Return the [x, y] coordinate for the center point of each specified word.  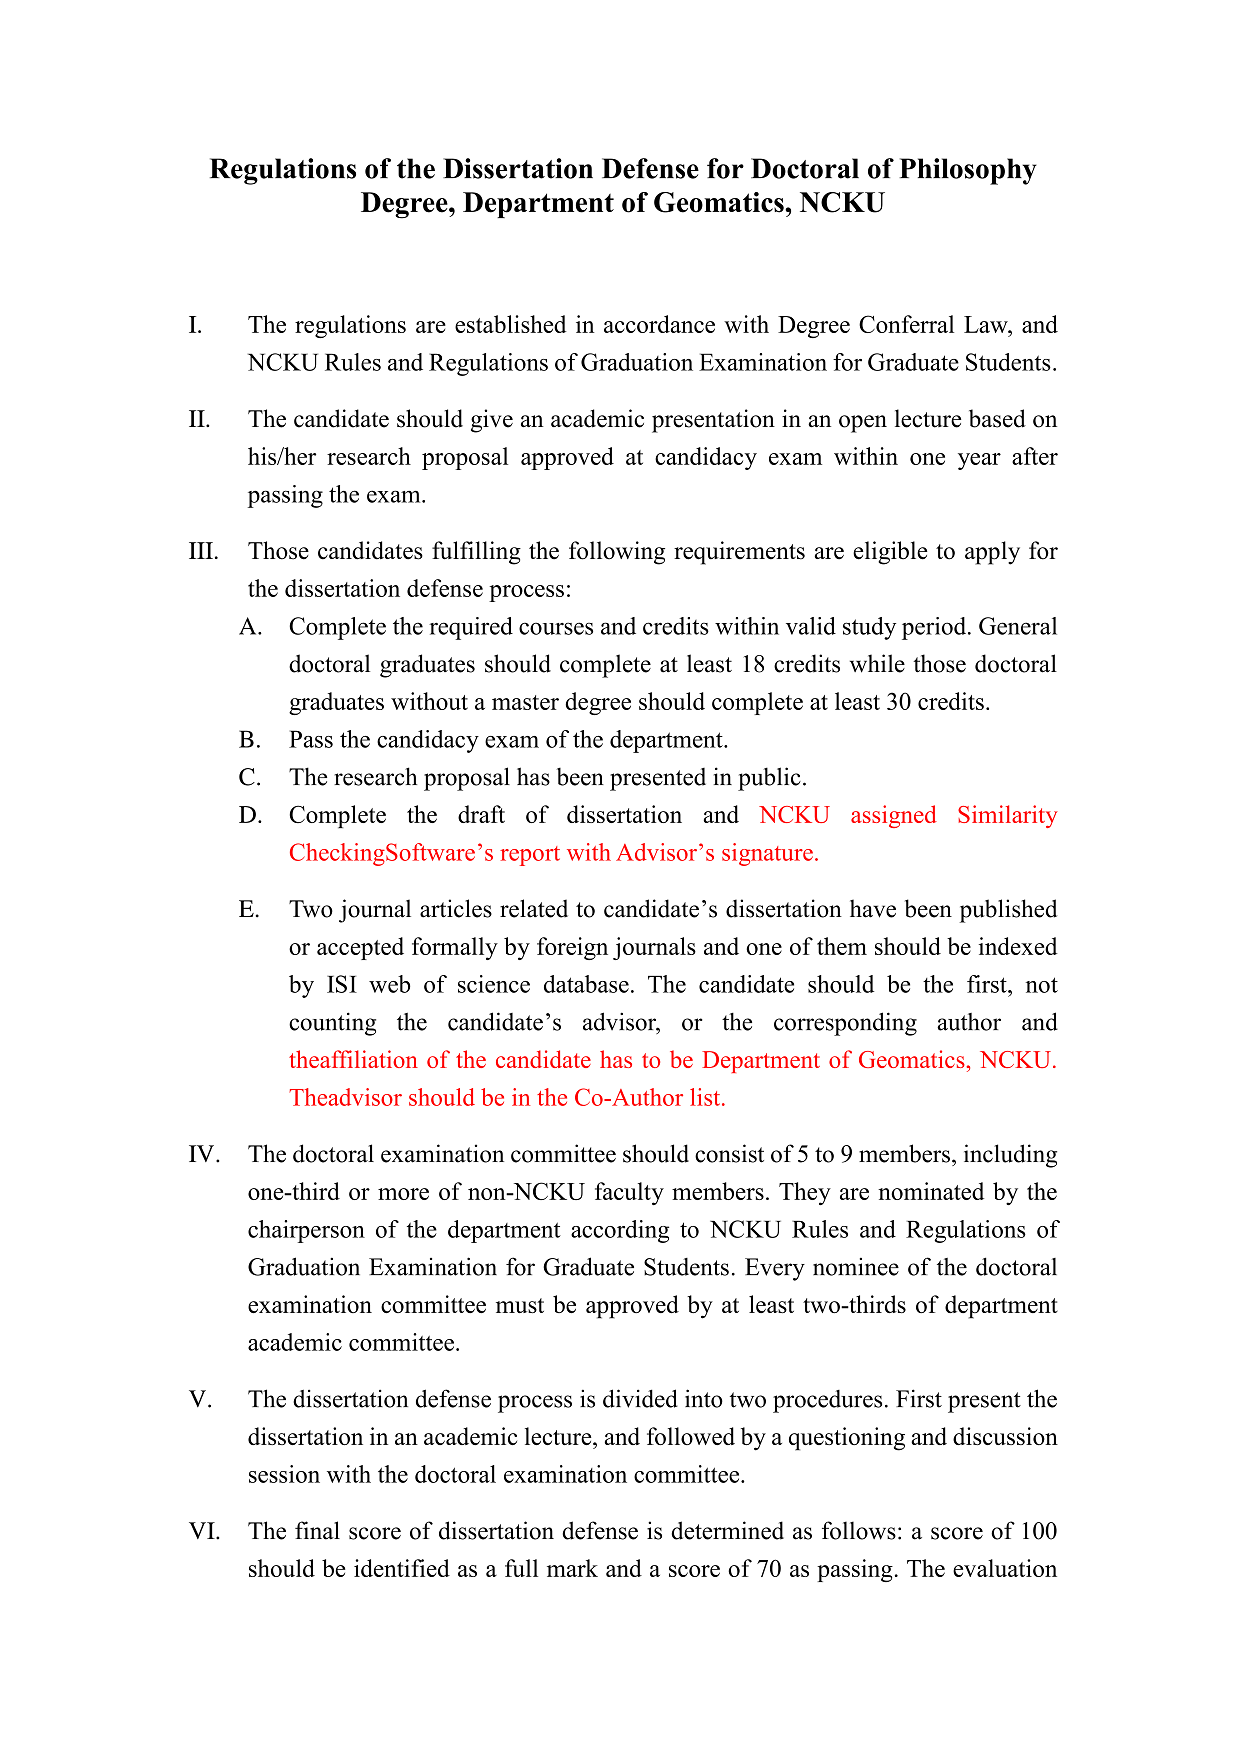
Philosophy [968, 171]
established [511, 324]
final [317, 1530]
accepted [360, 948]
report [530, 856]
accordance [659, 324]
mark [572, 1568]
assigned [894, 816]
